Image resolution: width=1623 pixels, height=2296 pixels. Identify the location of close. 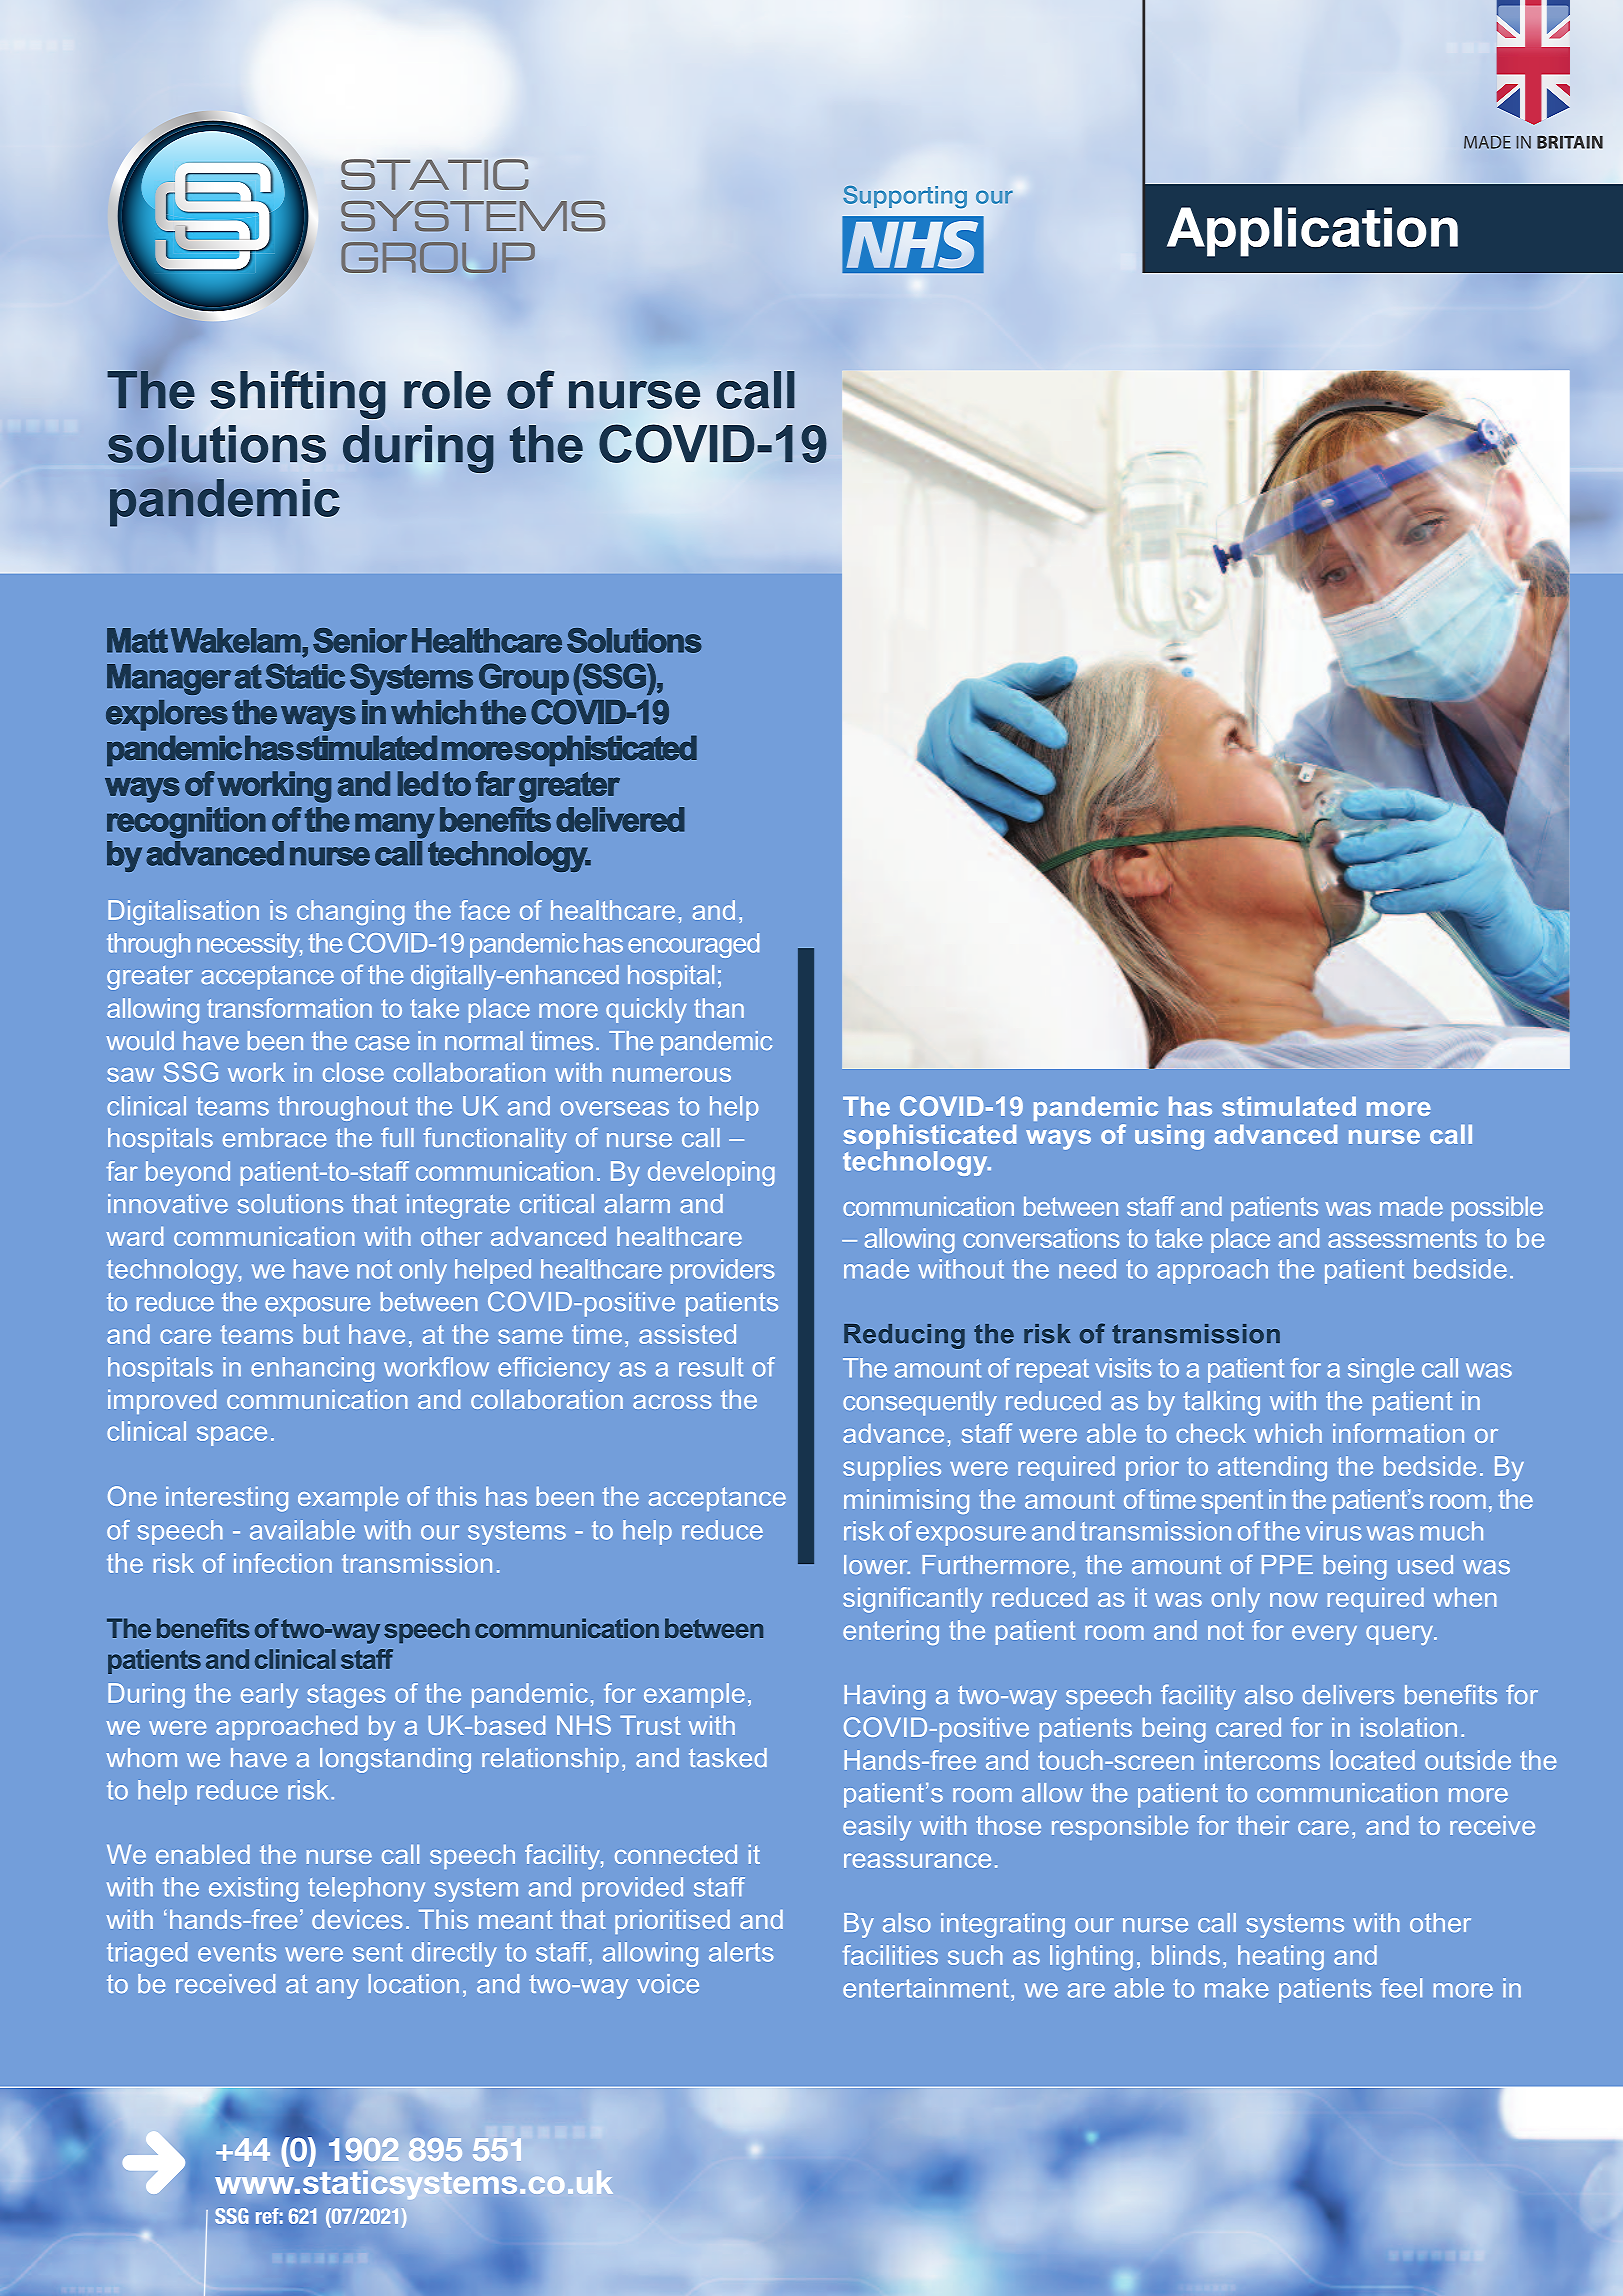
(353, 1072).
